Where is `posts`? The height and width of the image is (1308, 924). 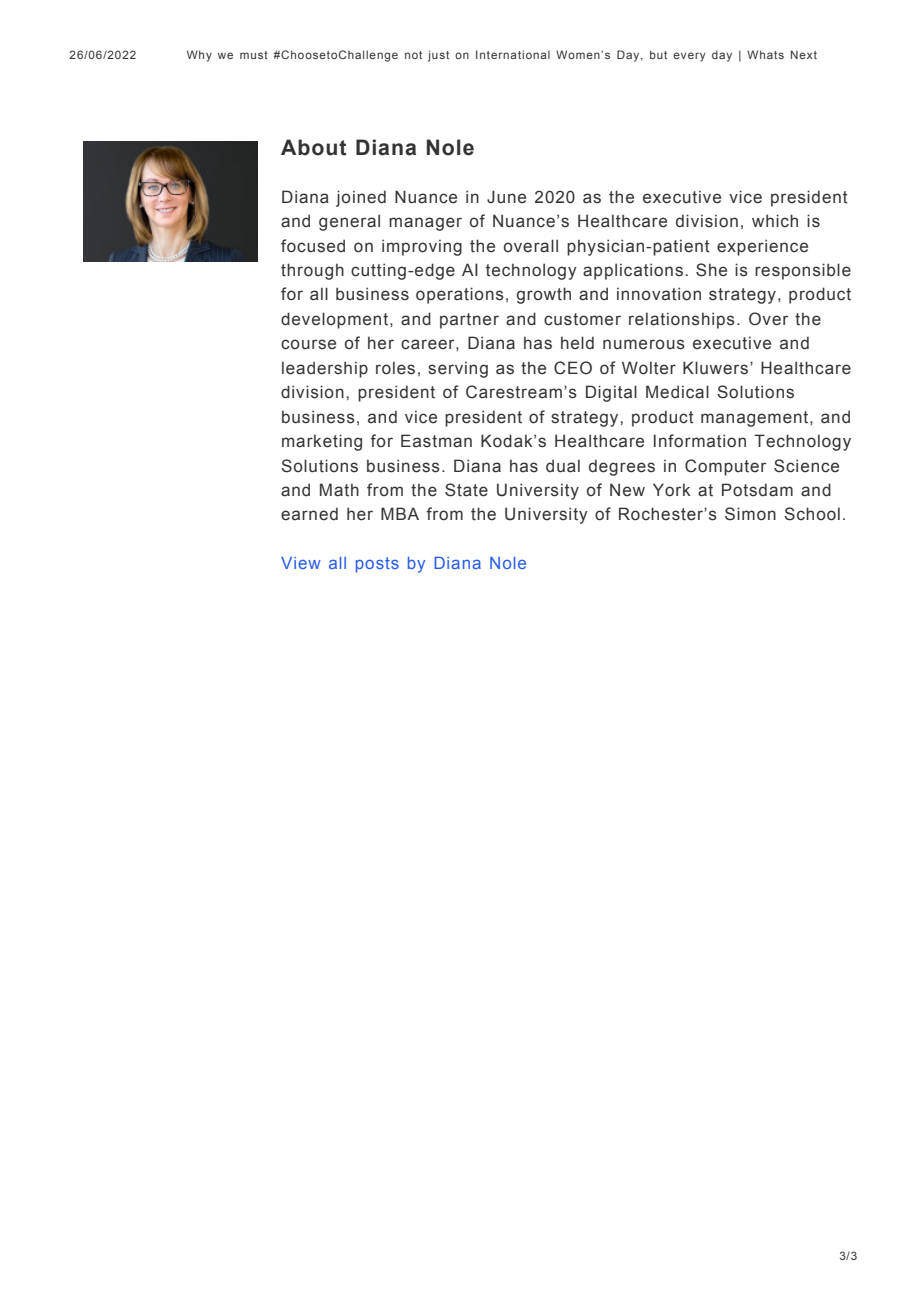 posts is located at coordinates (377, 565).
